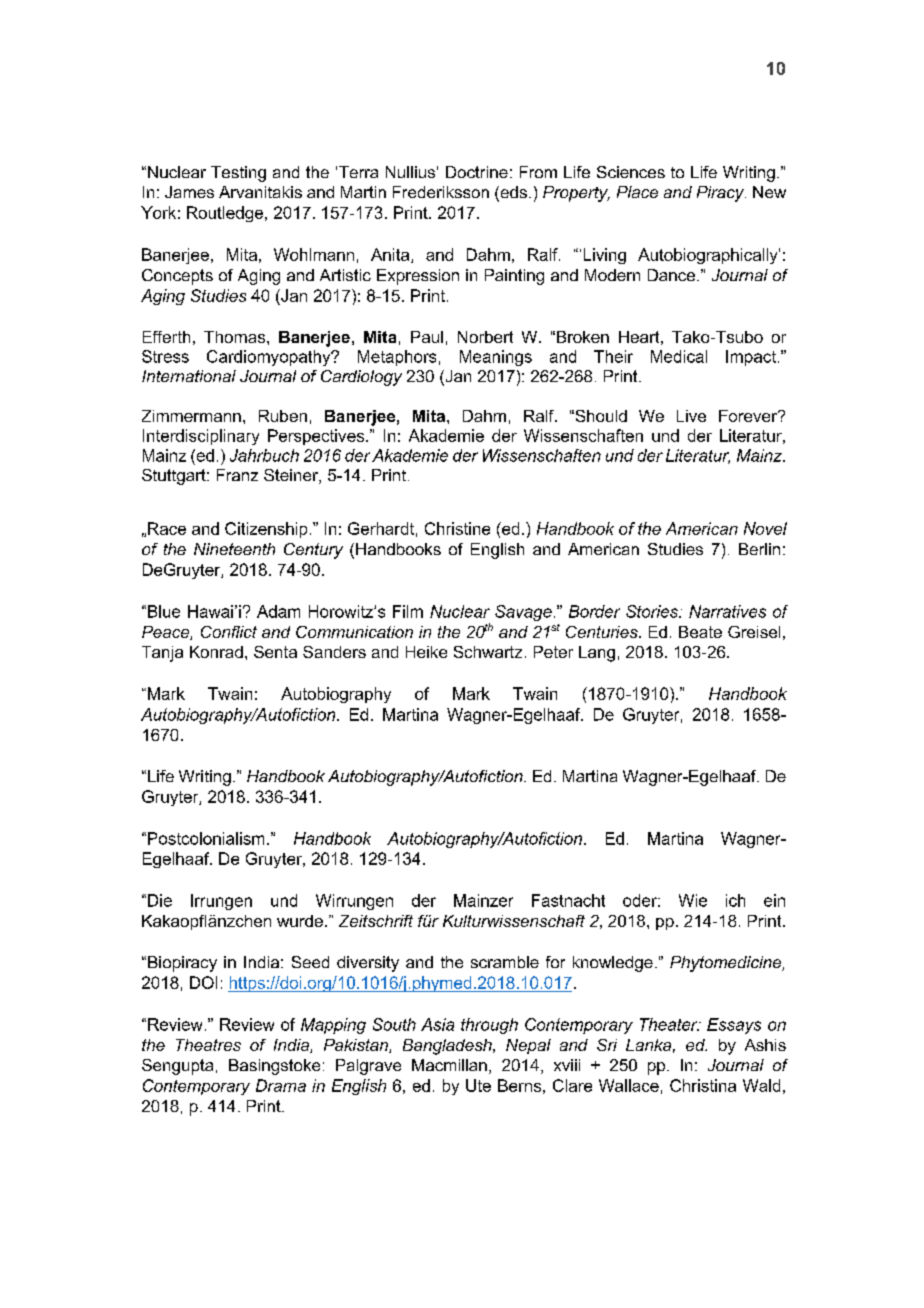 This document has width=924, height=1308. Describe the element at coordinates (693, 900) in the document. I see `Wie` at that location.
